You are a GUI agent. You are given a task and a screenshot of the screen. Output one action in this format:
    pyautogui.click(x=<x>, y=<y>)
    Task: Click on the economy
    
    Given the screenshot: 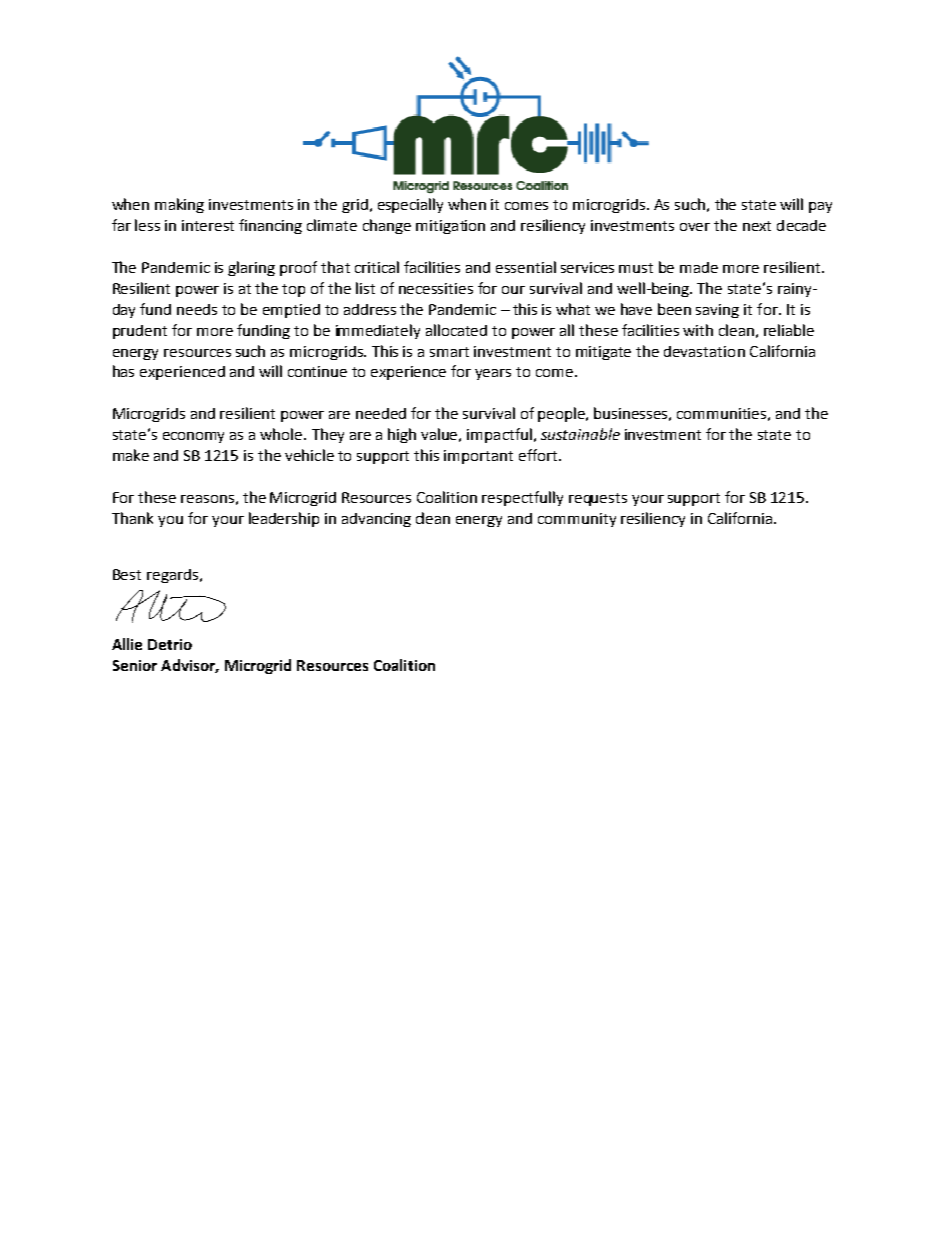 What is the action you would take?
    pyautogui.click(x=193, y=437)
